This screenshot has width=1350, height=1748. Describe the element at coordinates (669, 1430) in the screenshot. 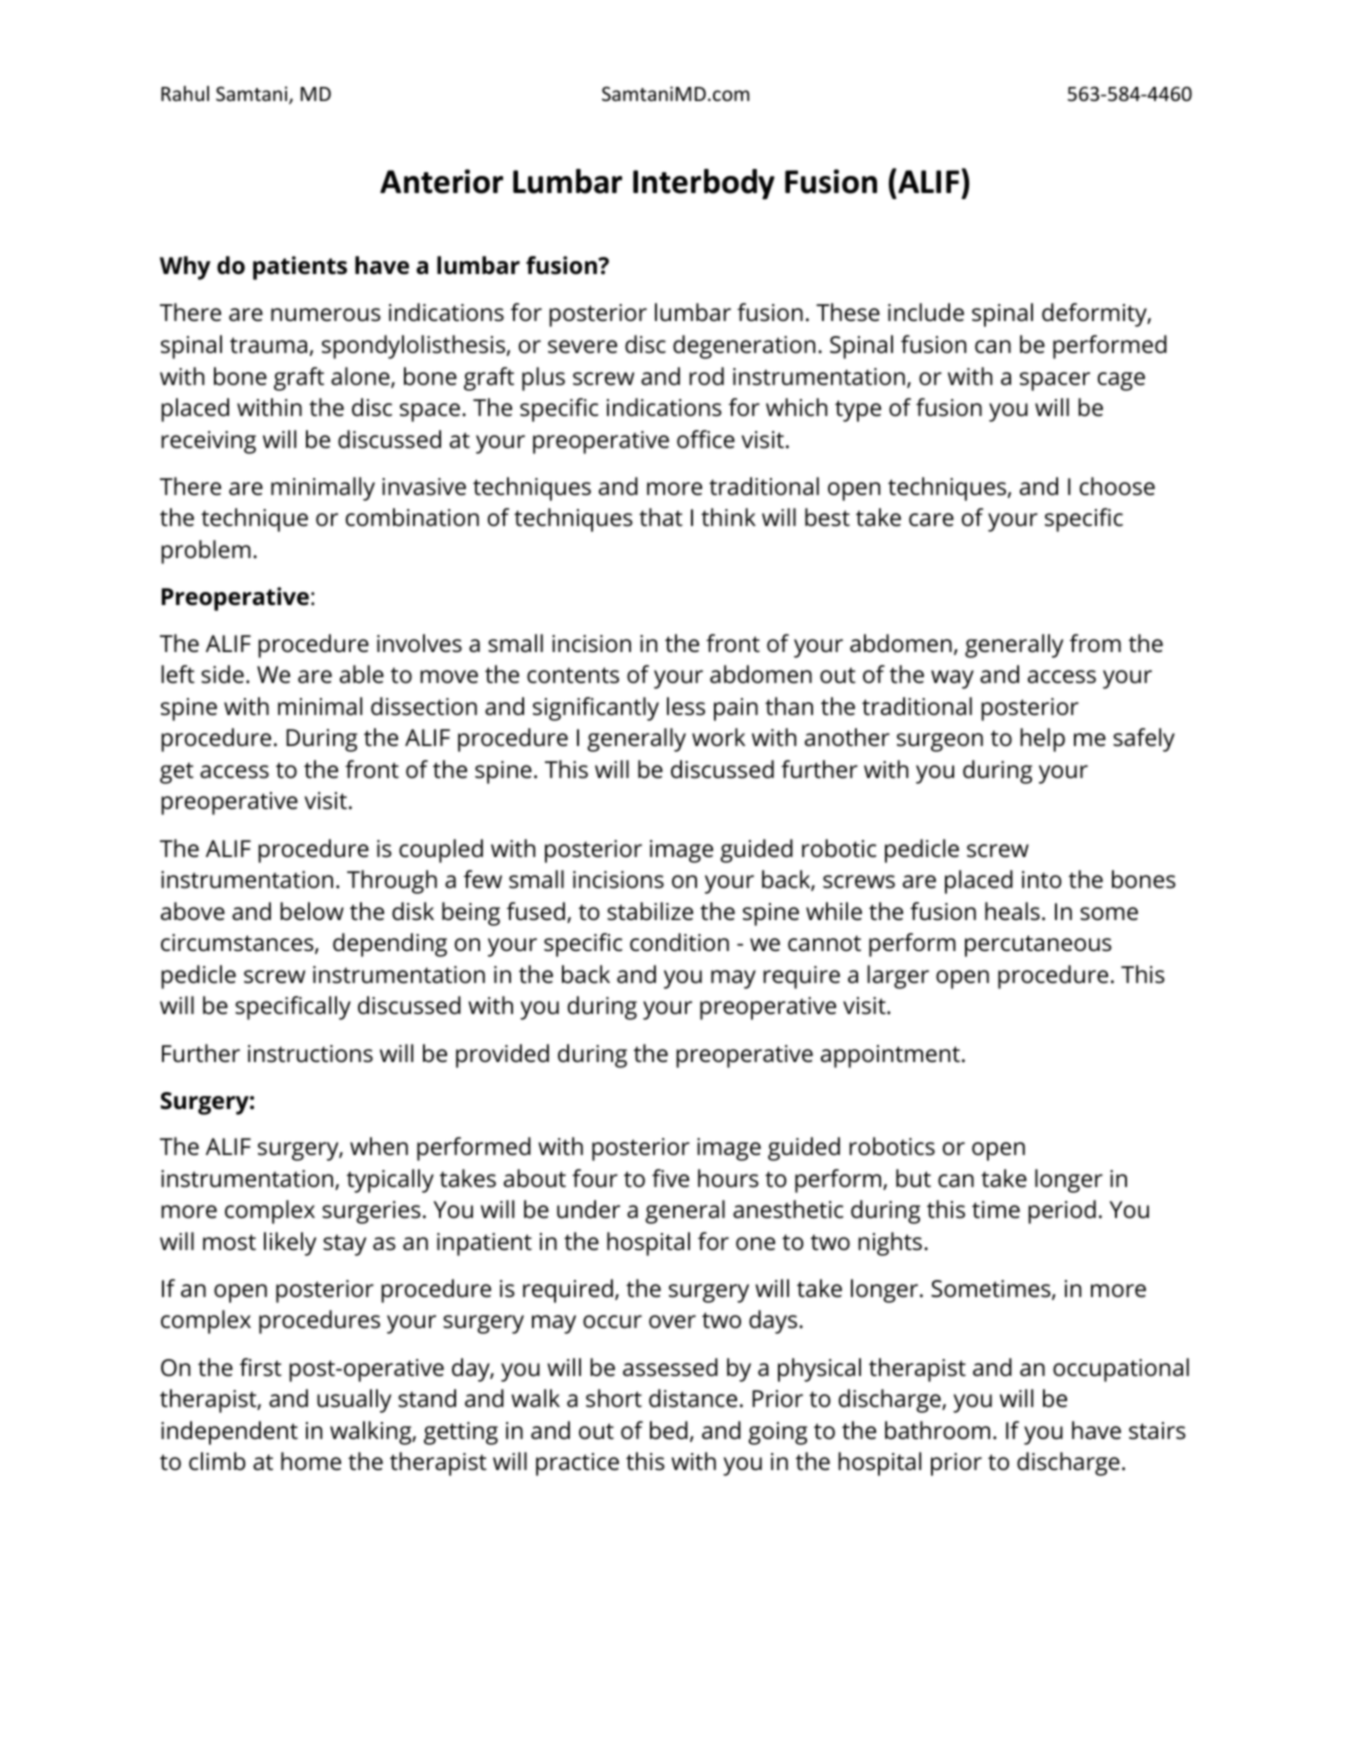

I see `bed` at that location.
